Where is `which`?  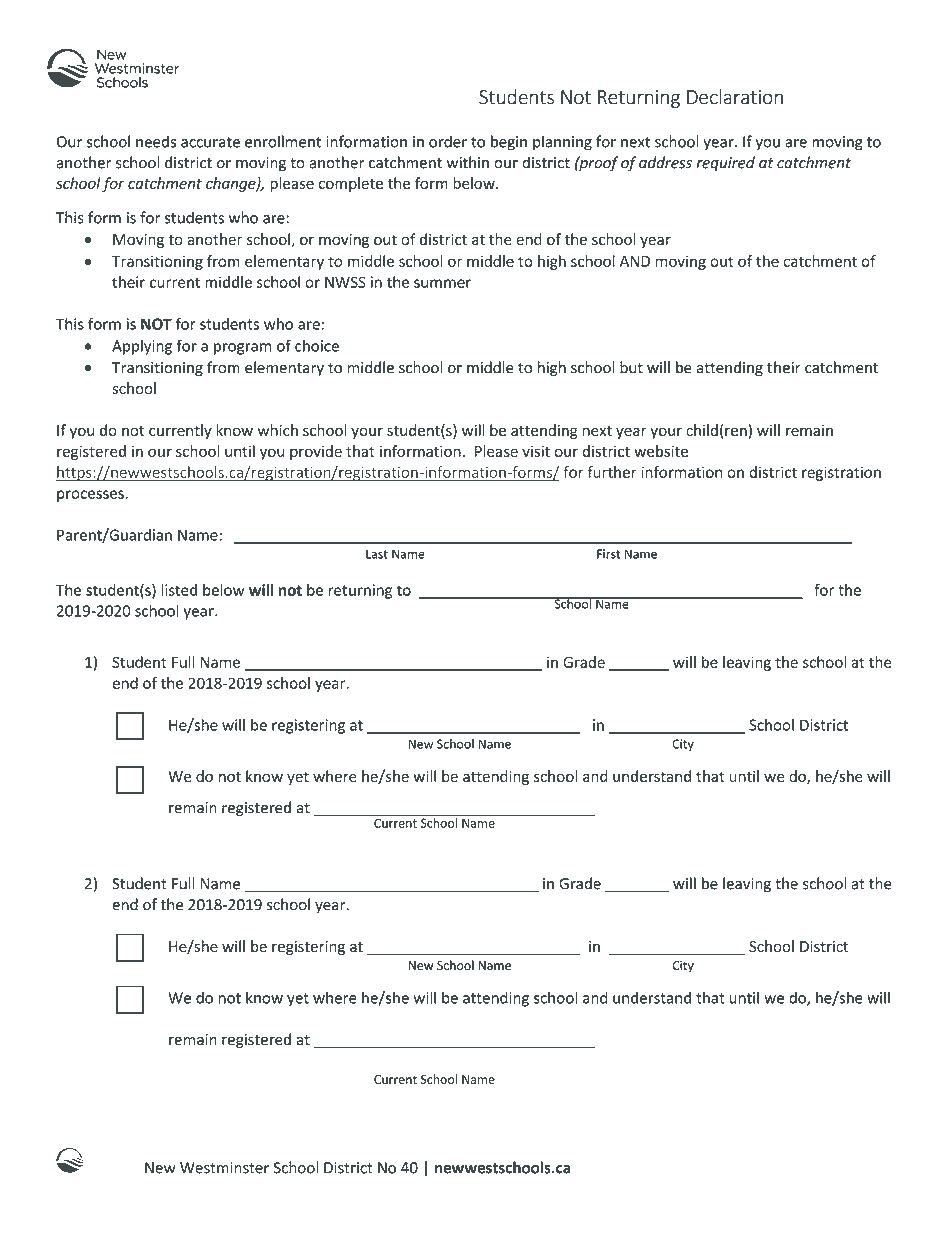
which is located at coordinates (278, 430).
